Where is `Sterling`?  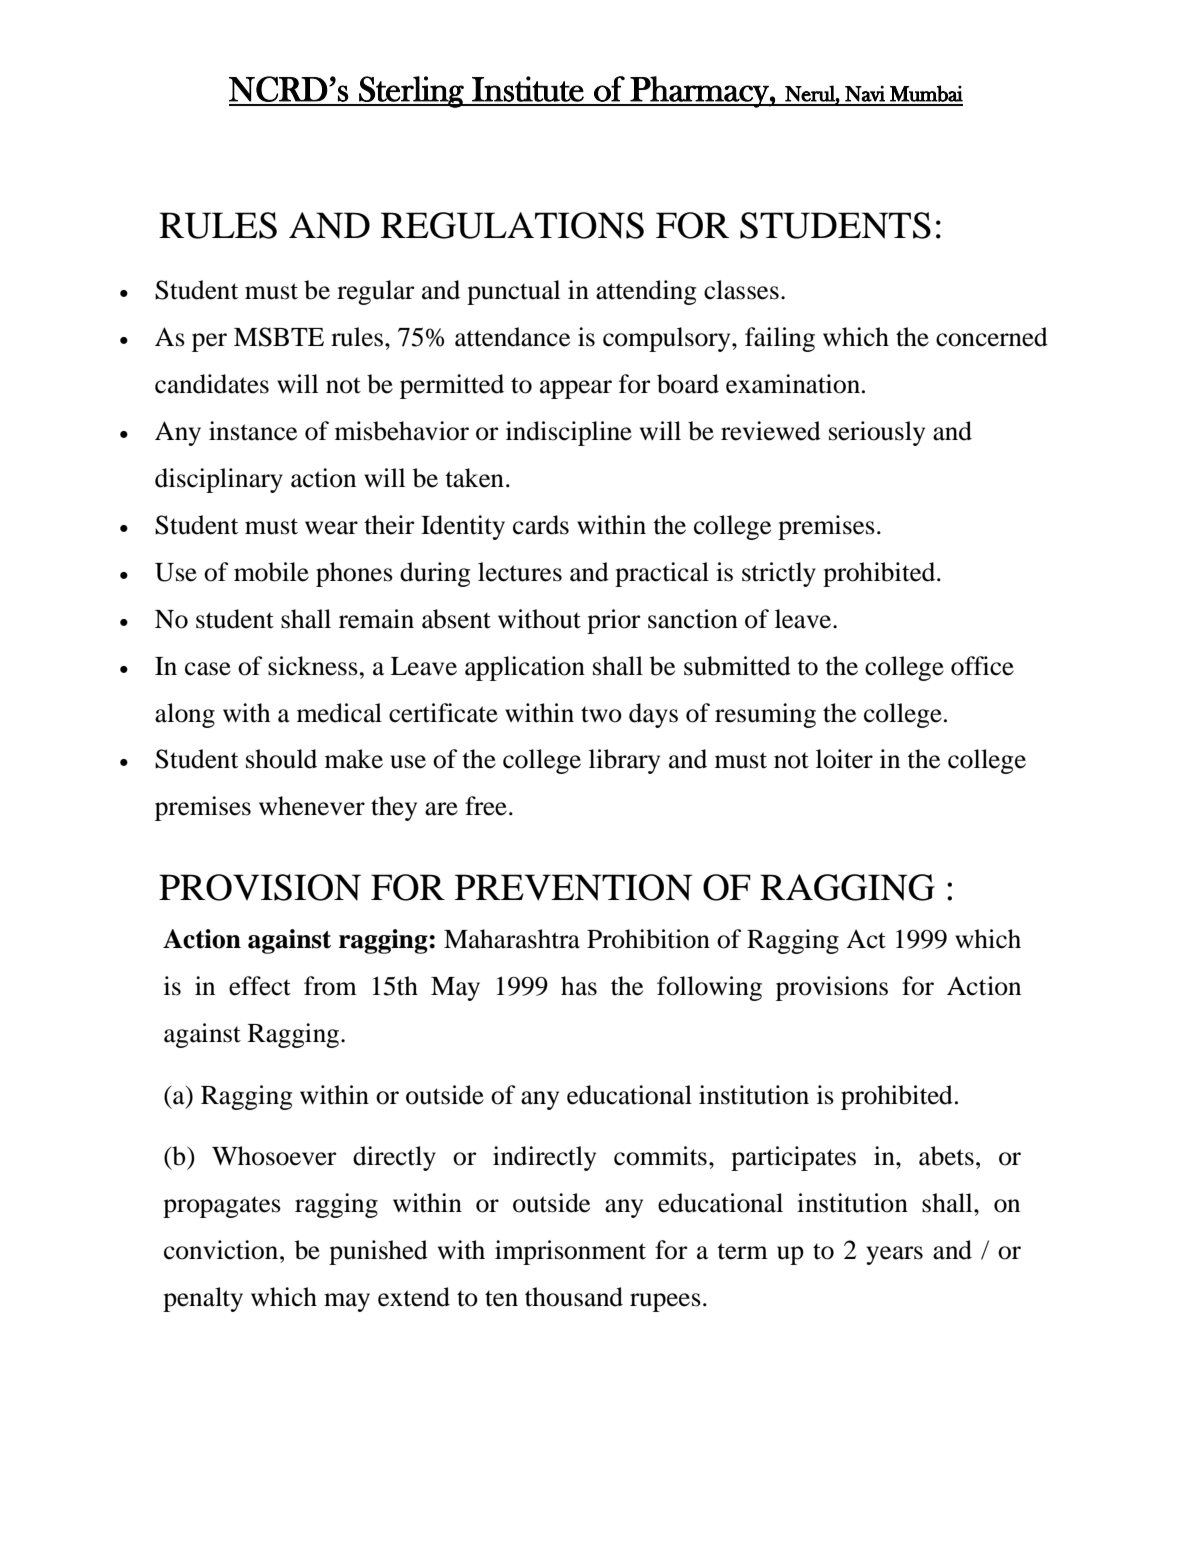 Sterling is located at coordinates (411, 92).
